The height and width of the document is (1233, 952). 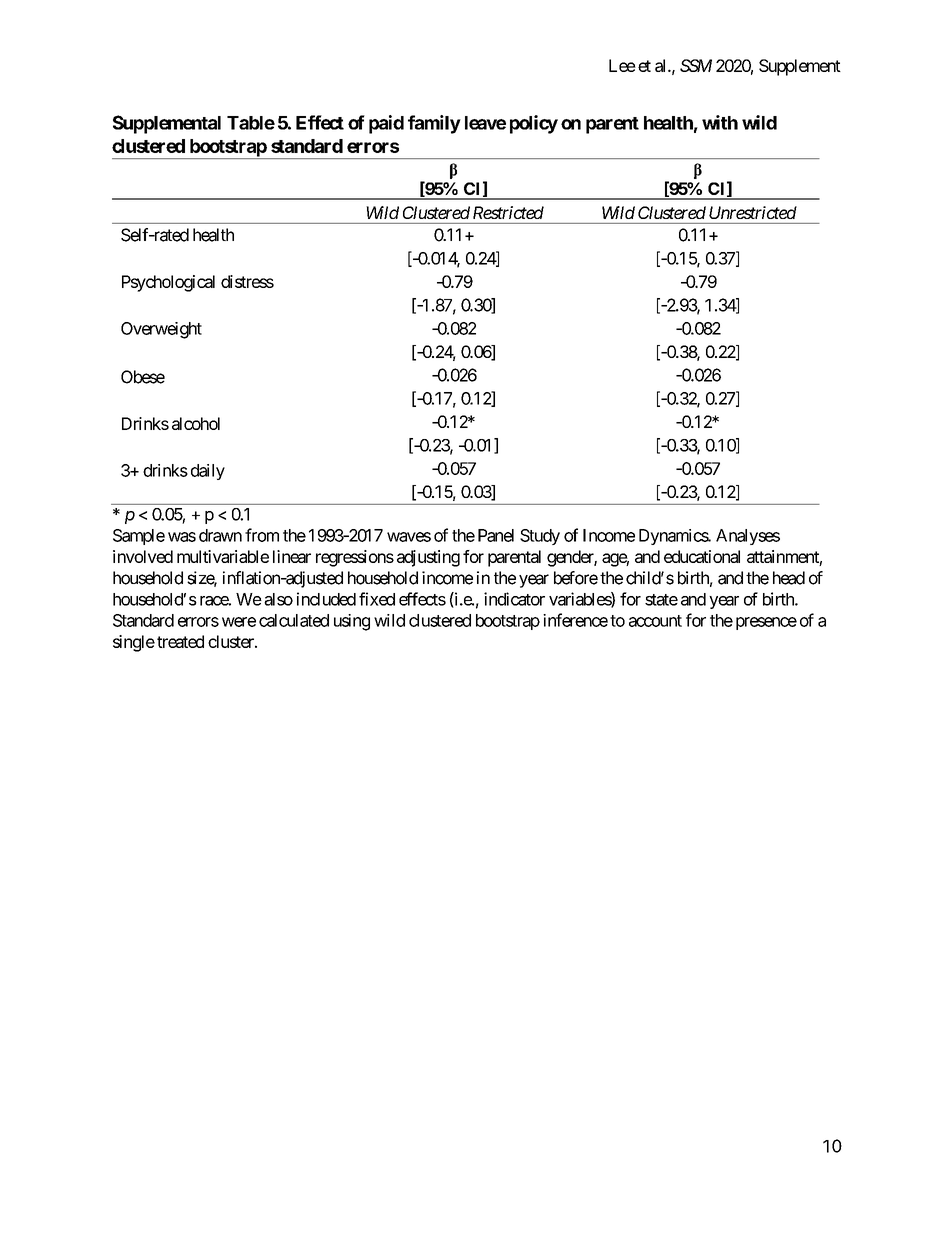 I want to click on Overweight, so click(x=161, y=330).
